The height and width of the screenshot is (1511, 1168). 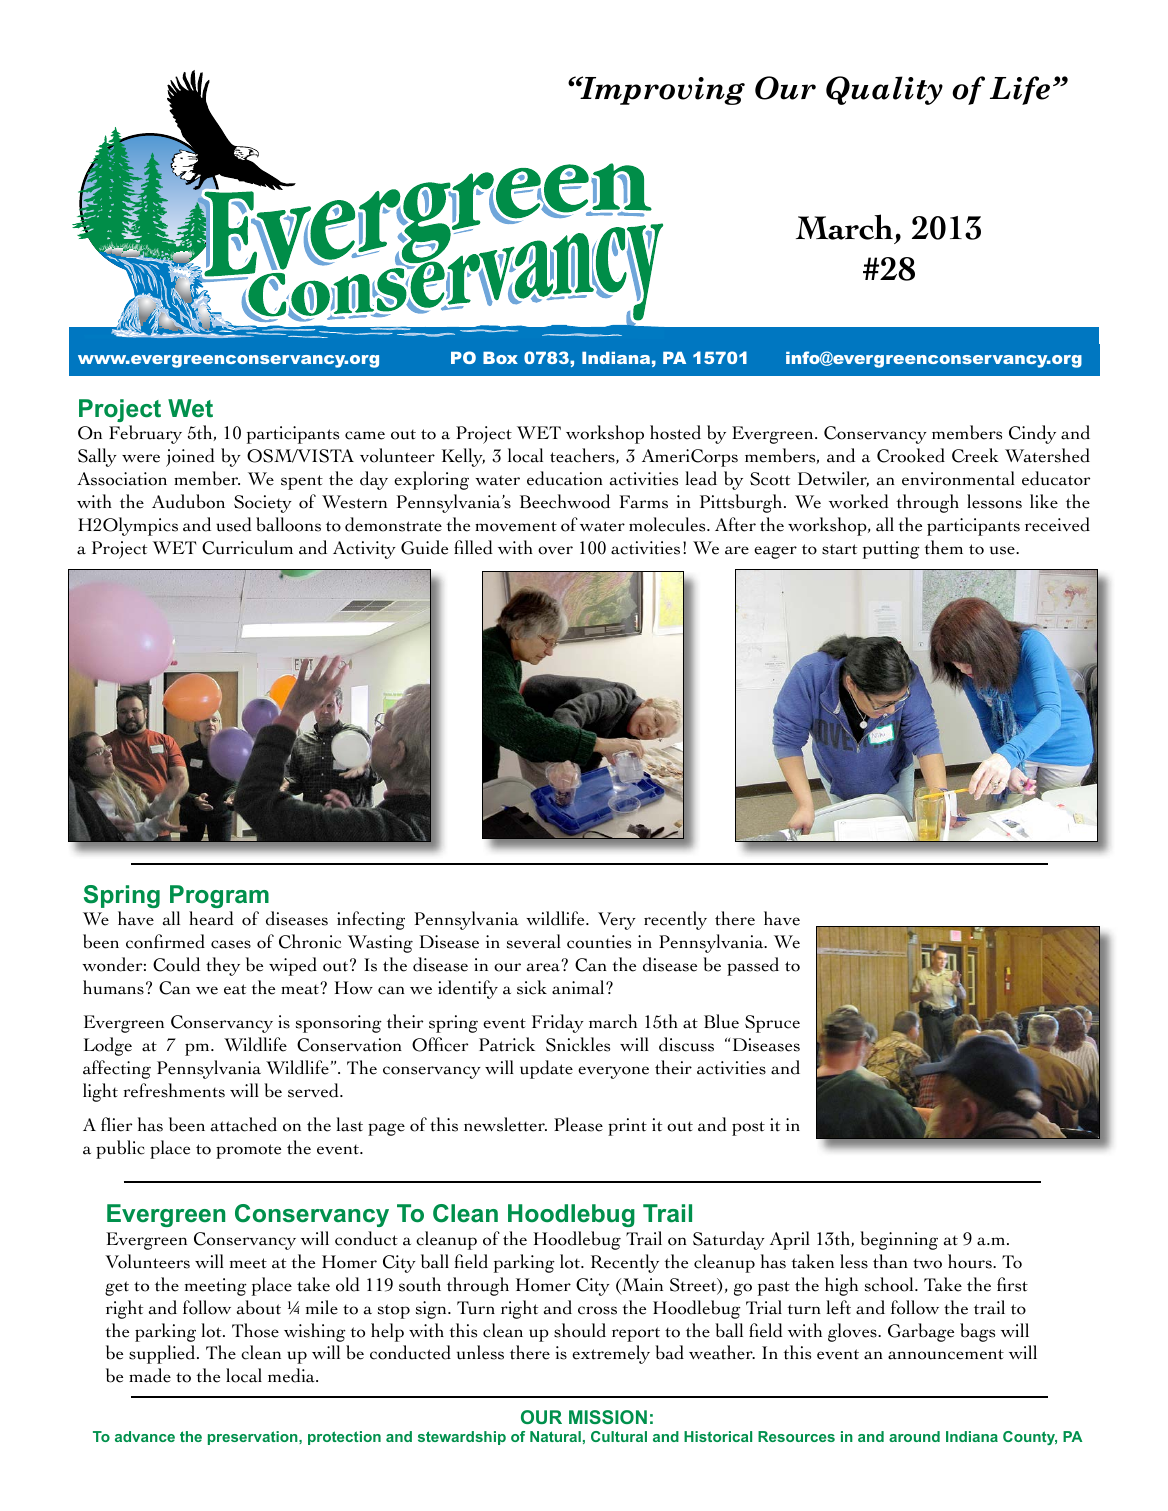 I want to click on announcement, so click(x=946, y=1354).
